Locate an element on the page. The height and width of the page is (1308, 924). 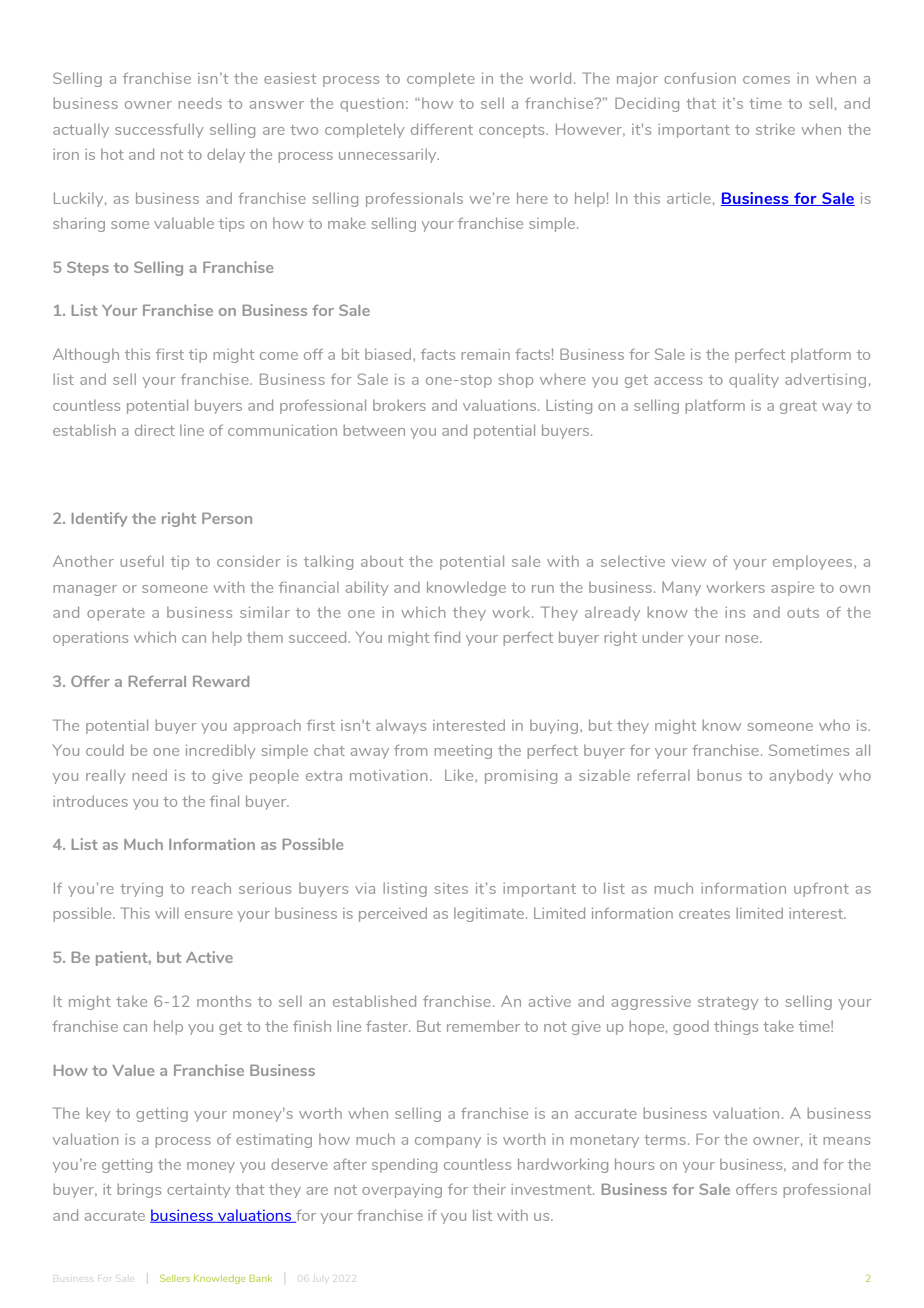
Reward is located at coordinates (221, 681).
